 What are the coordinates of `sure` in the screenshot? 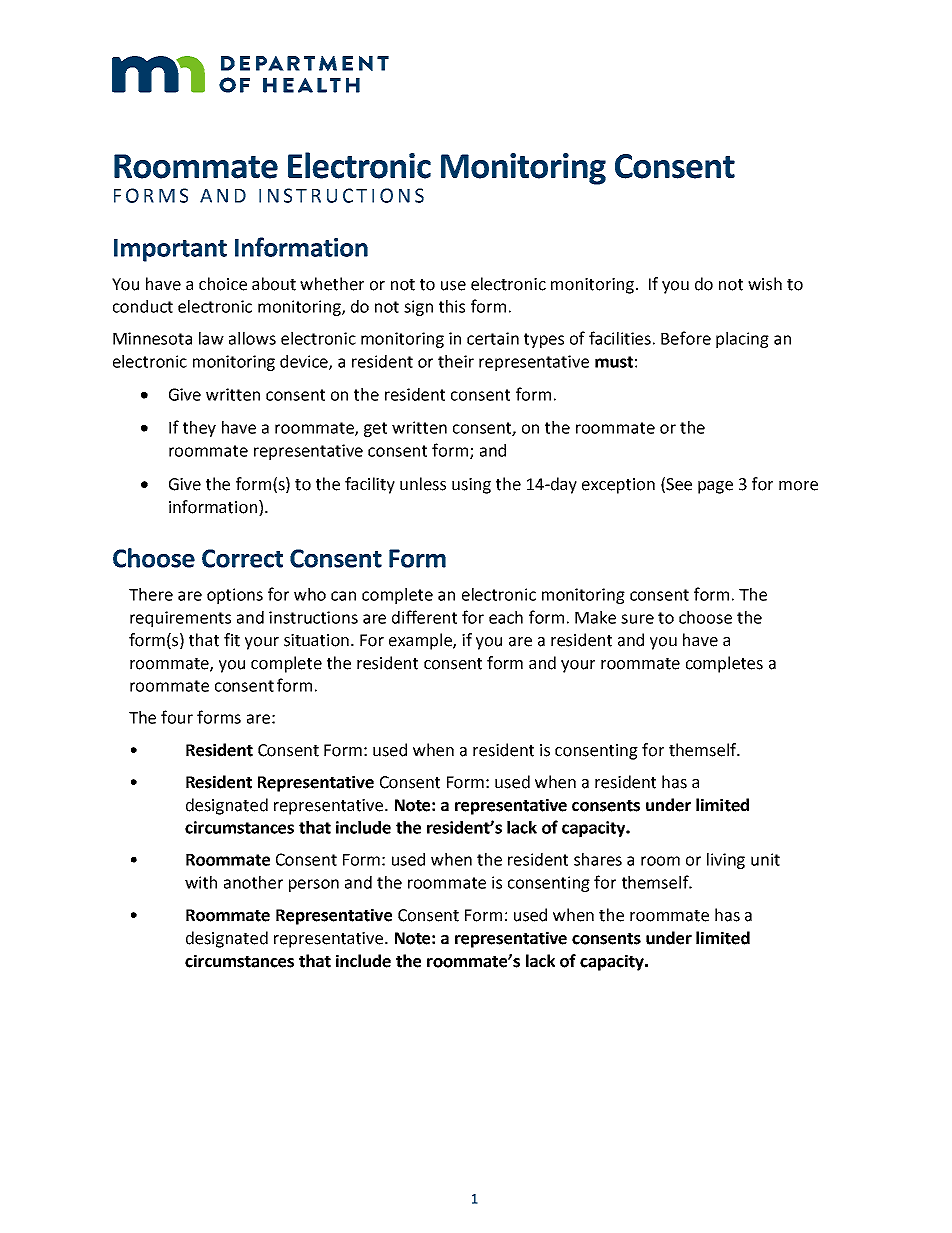 It's located at (637, 619).
